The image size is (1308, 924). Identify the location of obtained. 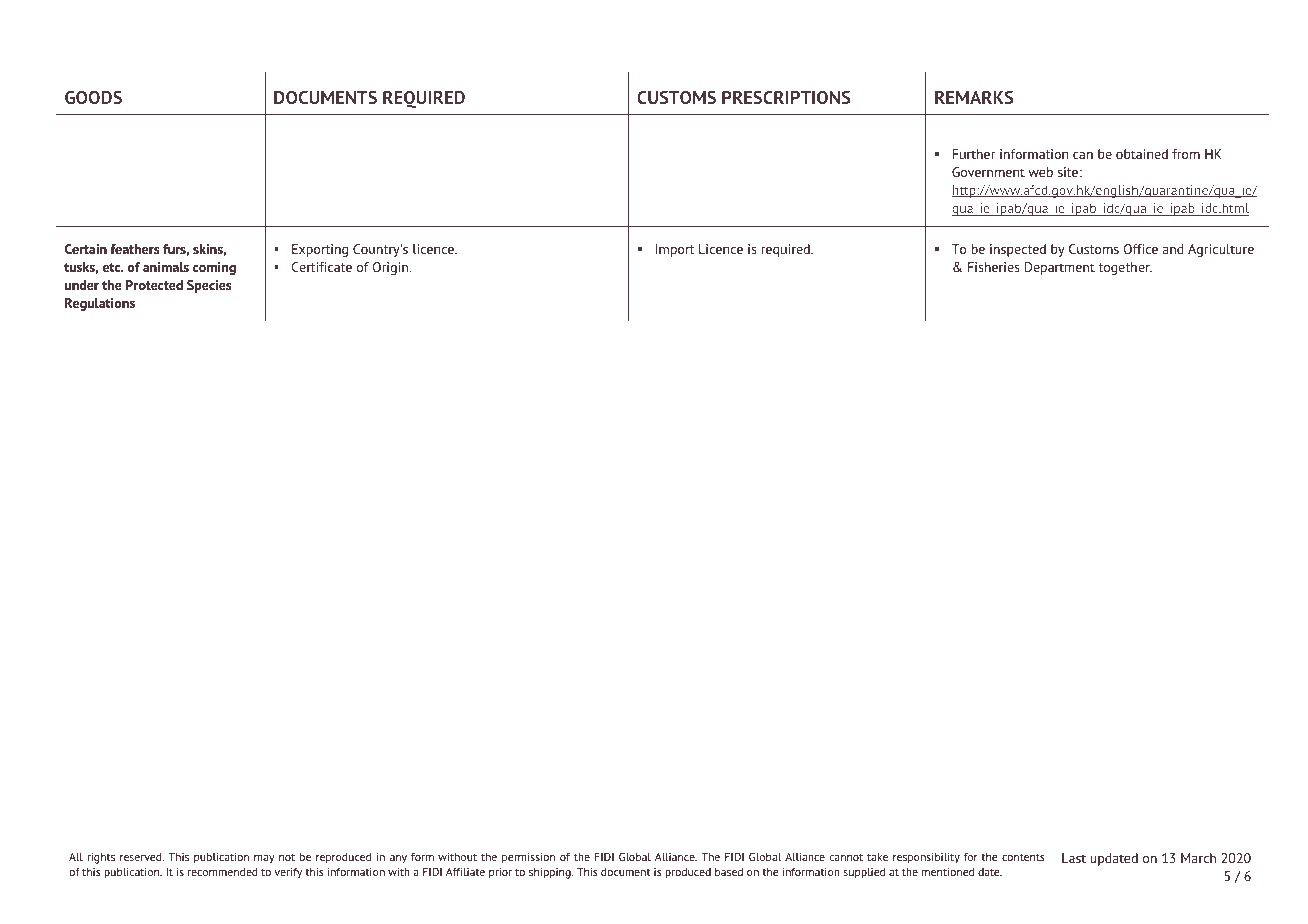
(1142, 154).
